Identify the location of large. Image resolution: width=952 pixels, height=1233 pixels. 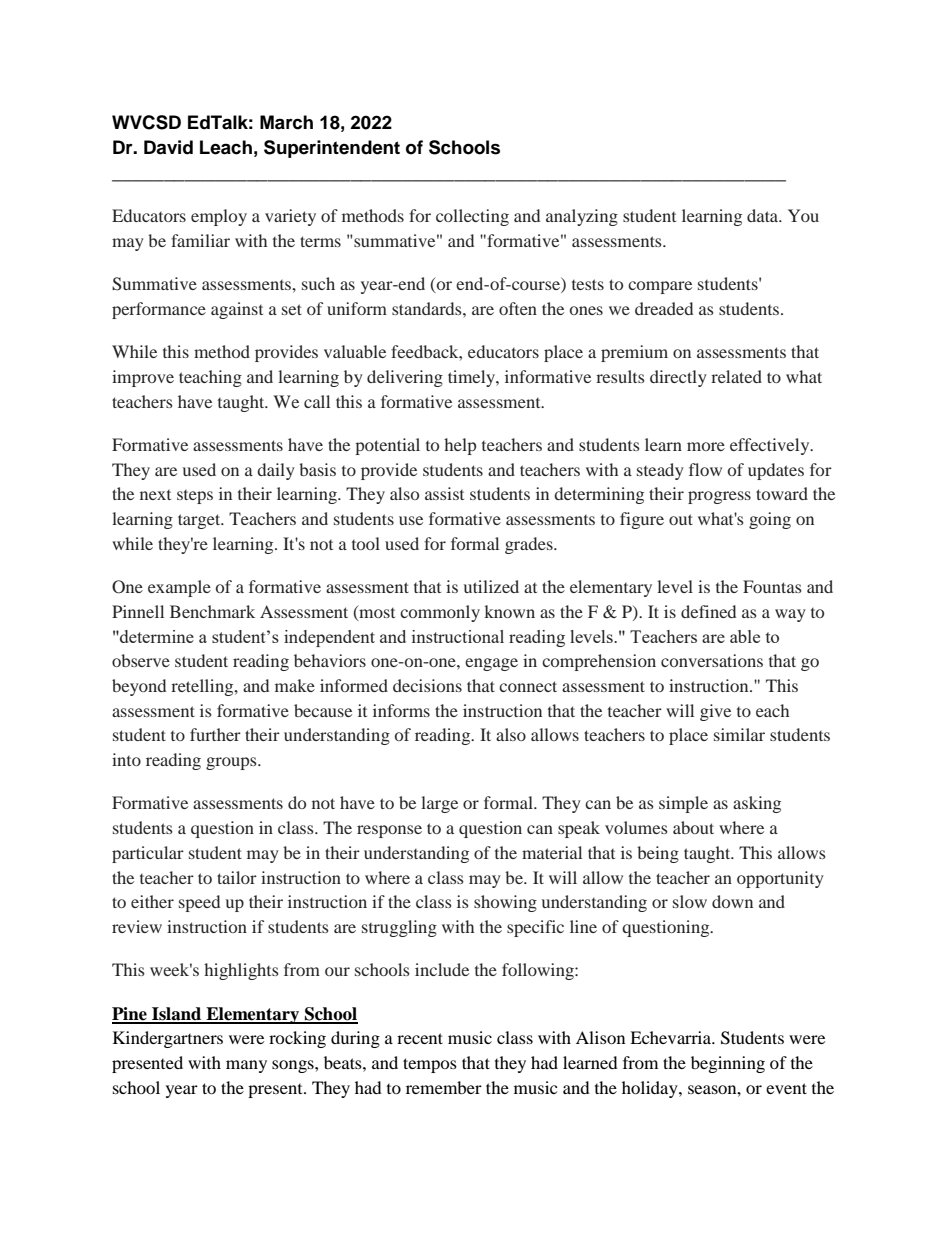
(439, 804).
